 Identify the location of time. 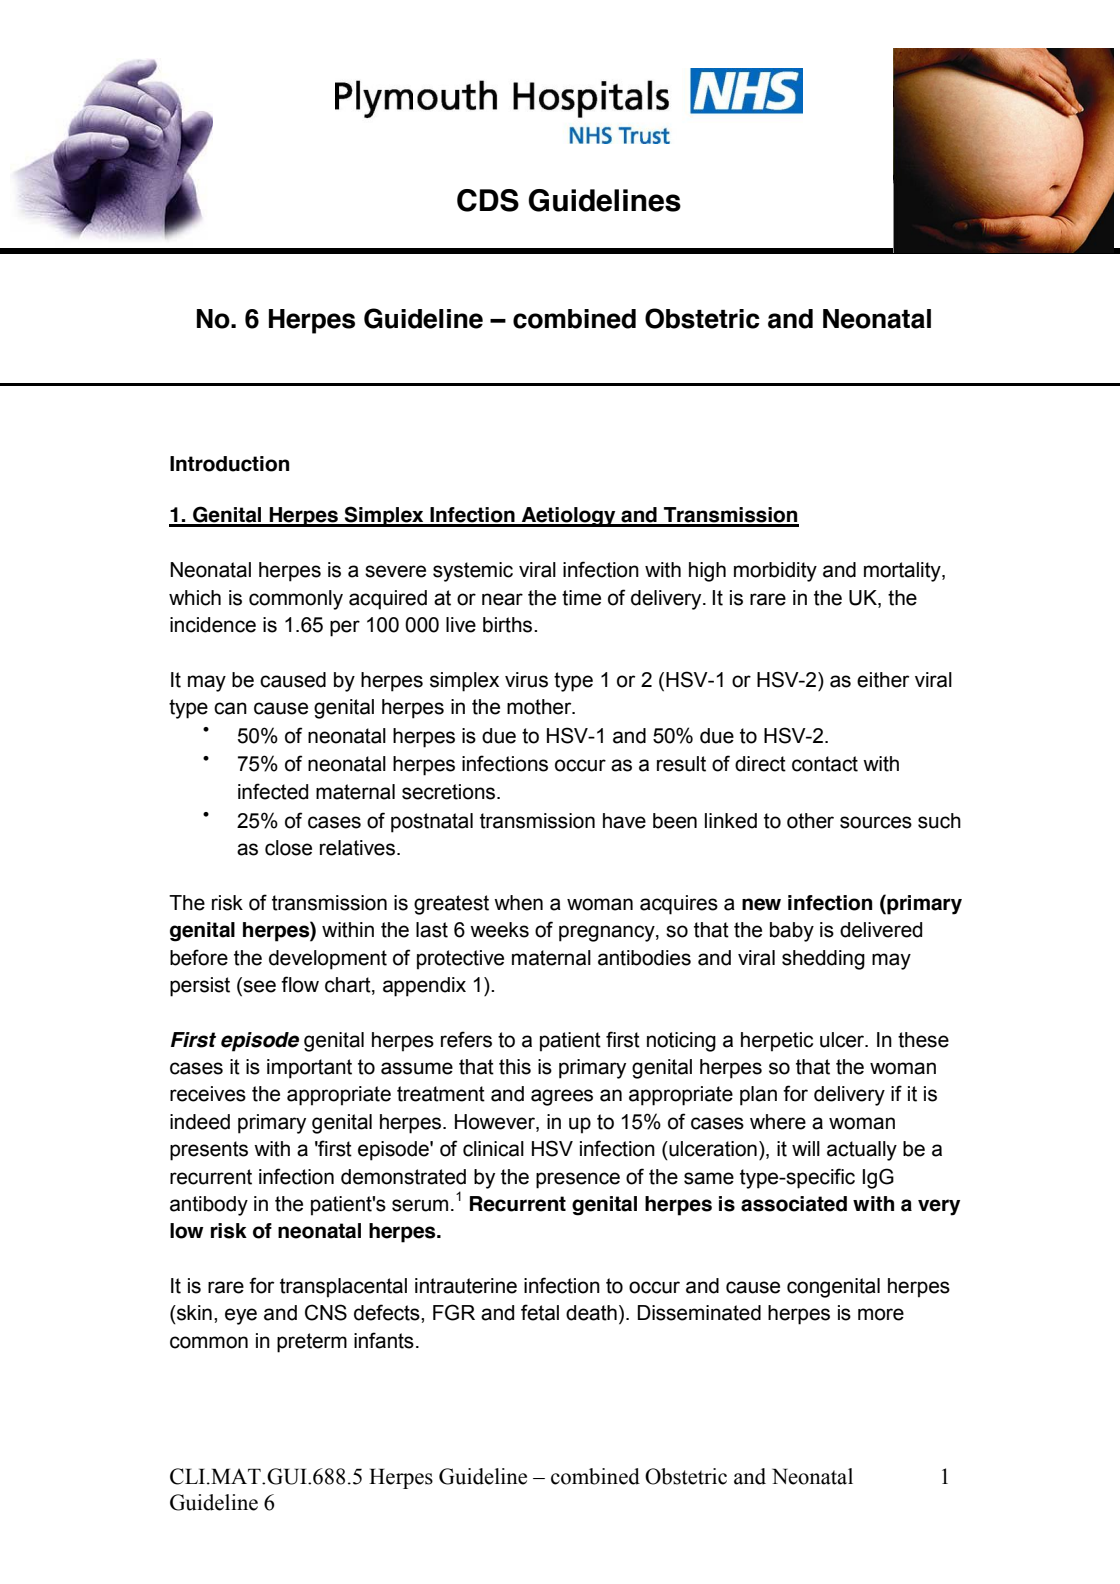
(581, 598).
